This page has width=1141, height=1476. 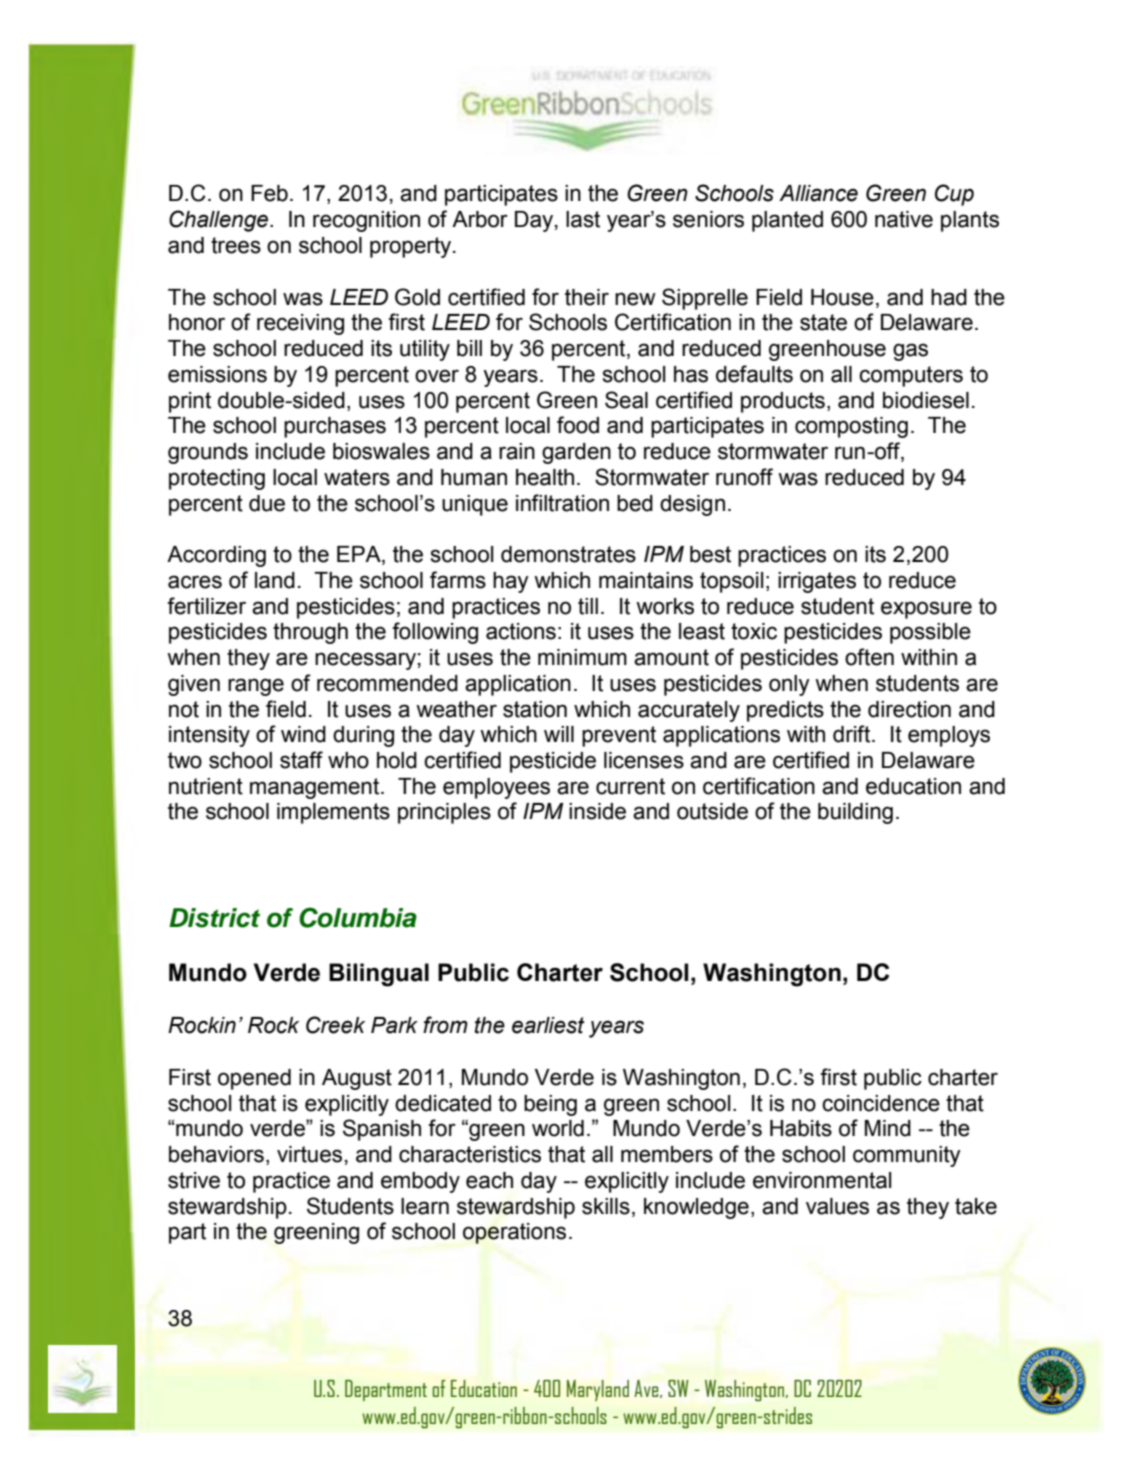 What do you see at coordinates (888, 1128) in the page?
I see `Mind` at bounding box center [888, 1128].
